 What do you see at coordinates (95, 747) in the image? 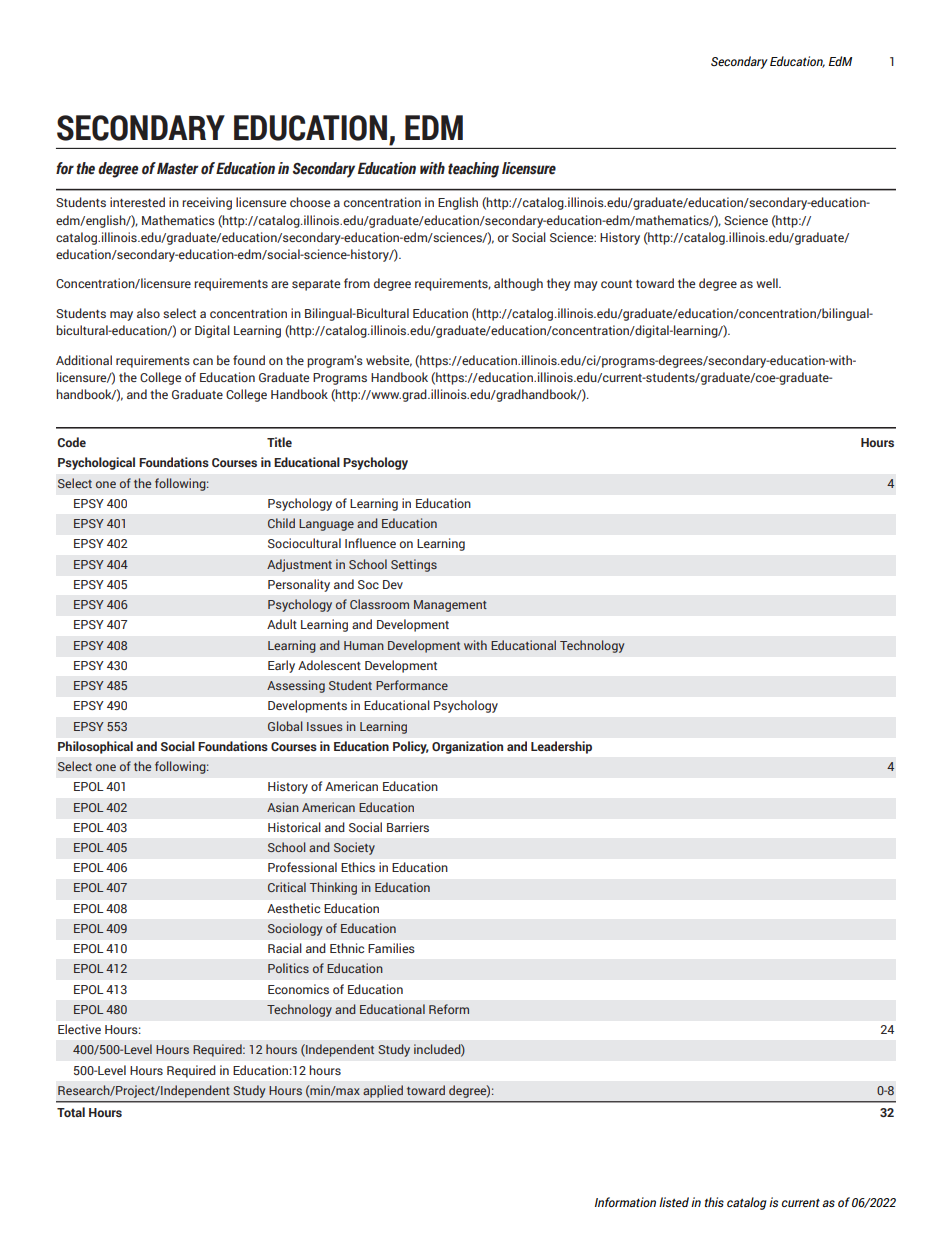
I see `Philosophical` at bounding box center [95, 747].
